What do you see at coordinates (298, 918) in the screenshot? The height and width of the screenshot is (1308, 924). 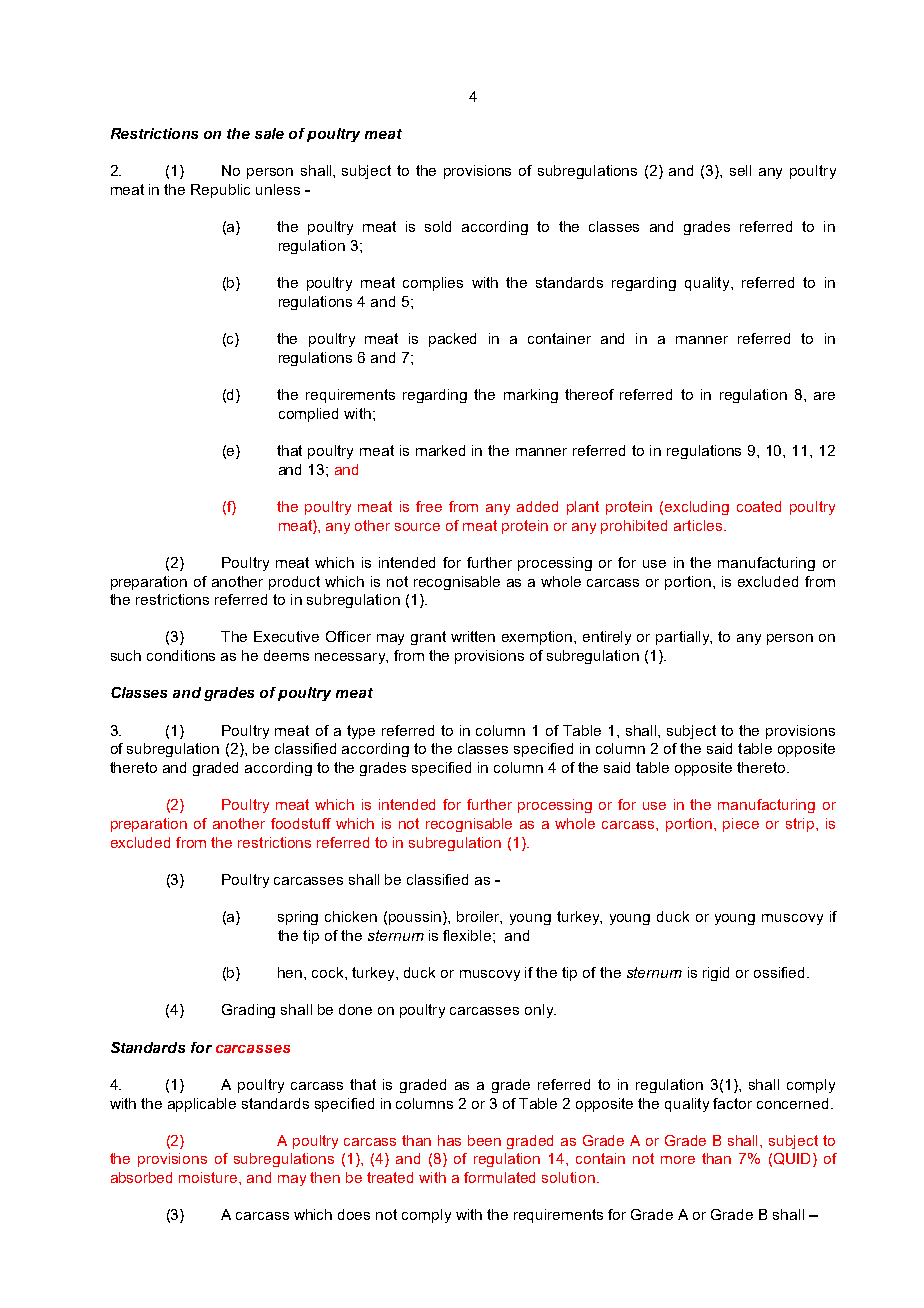 I see `spring` at bounding box center [298, 918].
